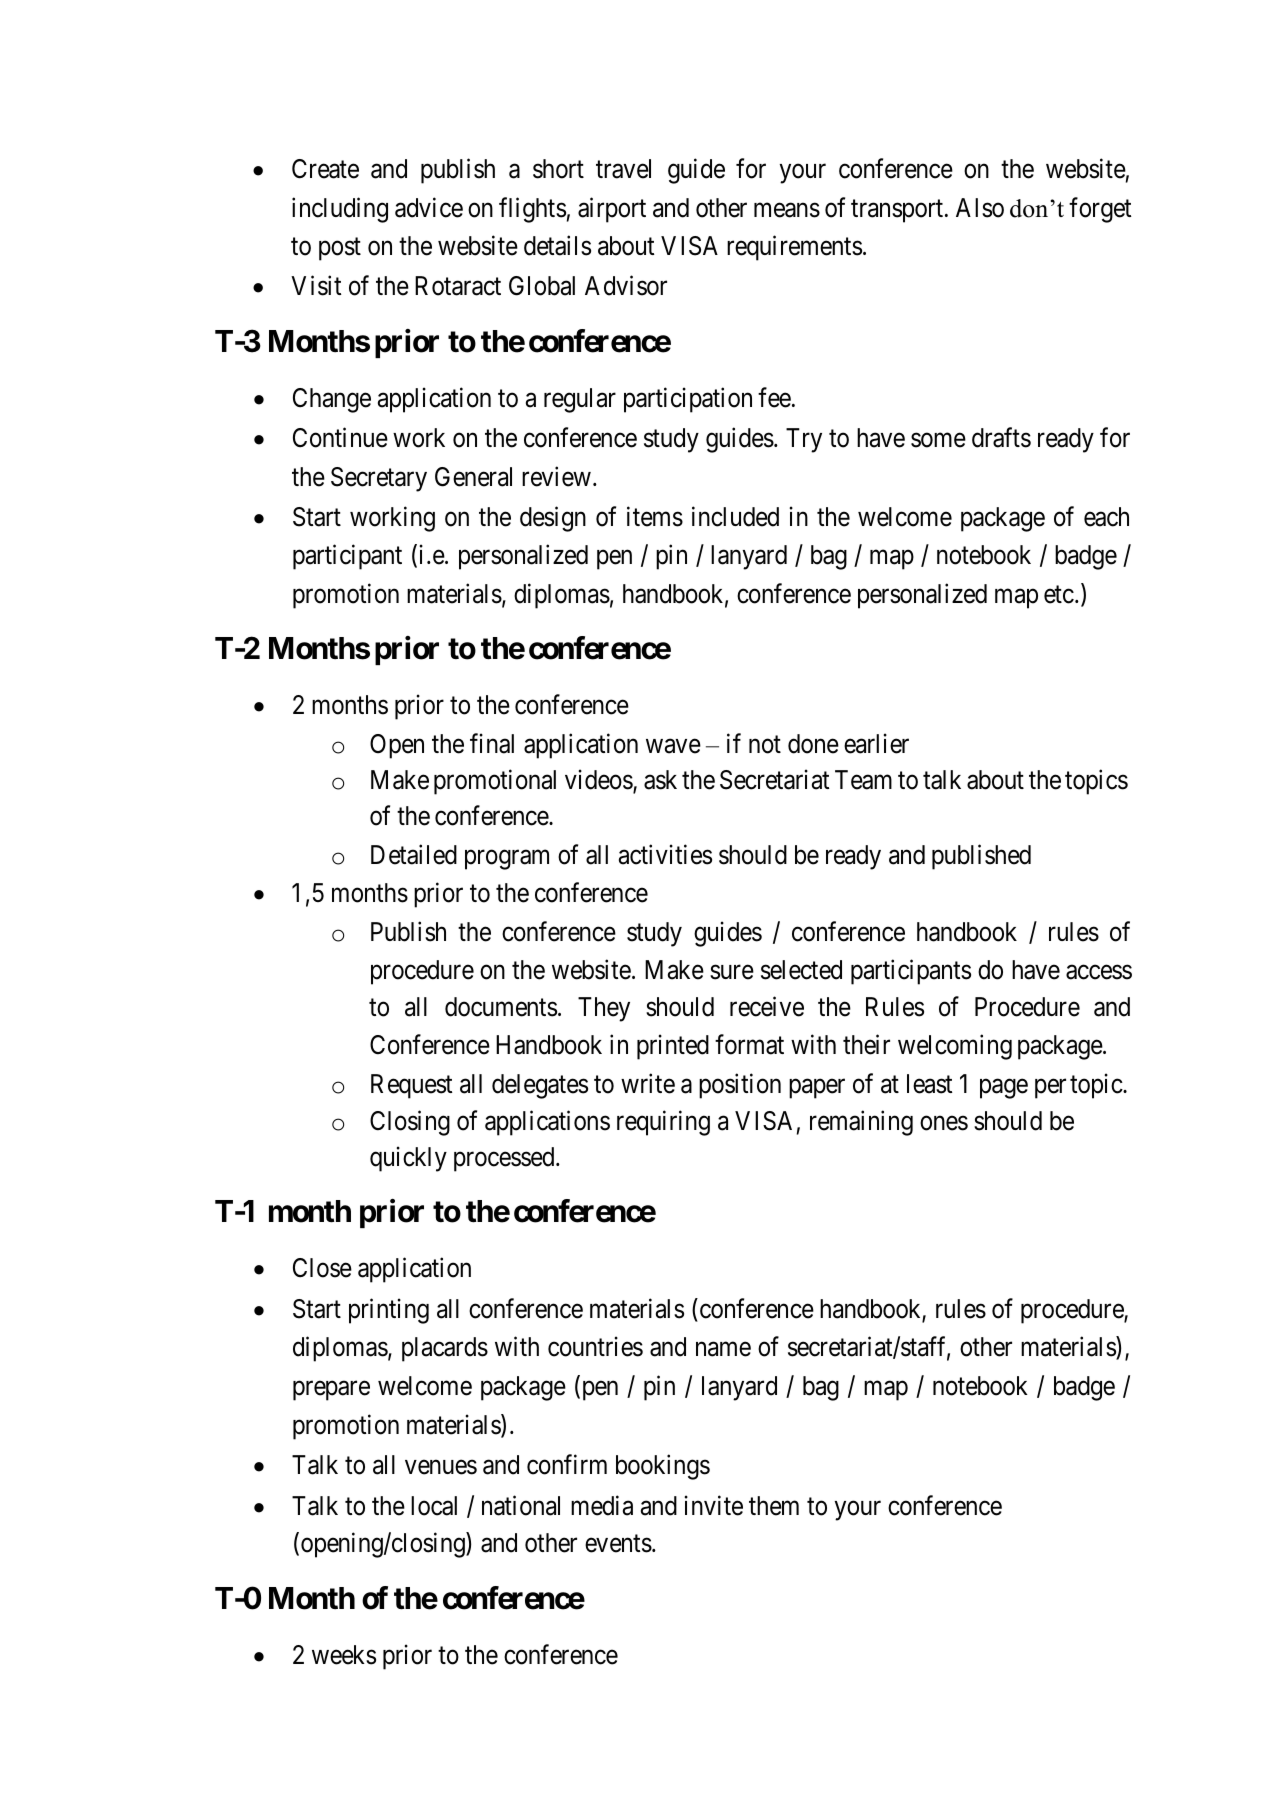  What do you see at coordinates (735, 517) in the screenshot?
I see `included` at bounding box center [735, 517].
